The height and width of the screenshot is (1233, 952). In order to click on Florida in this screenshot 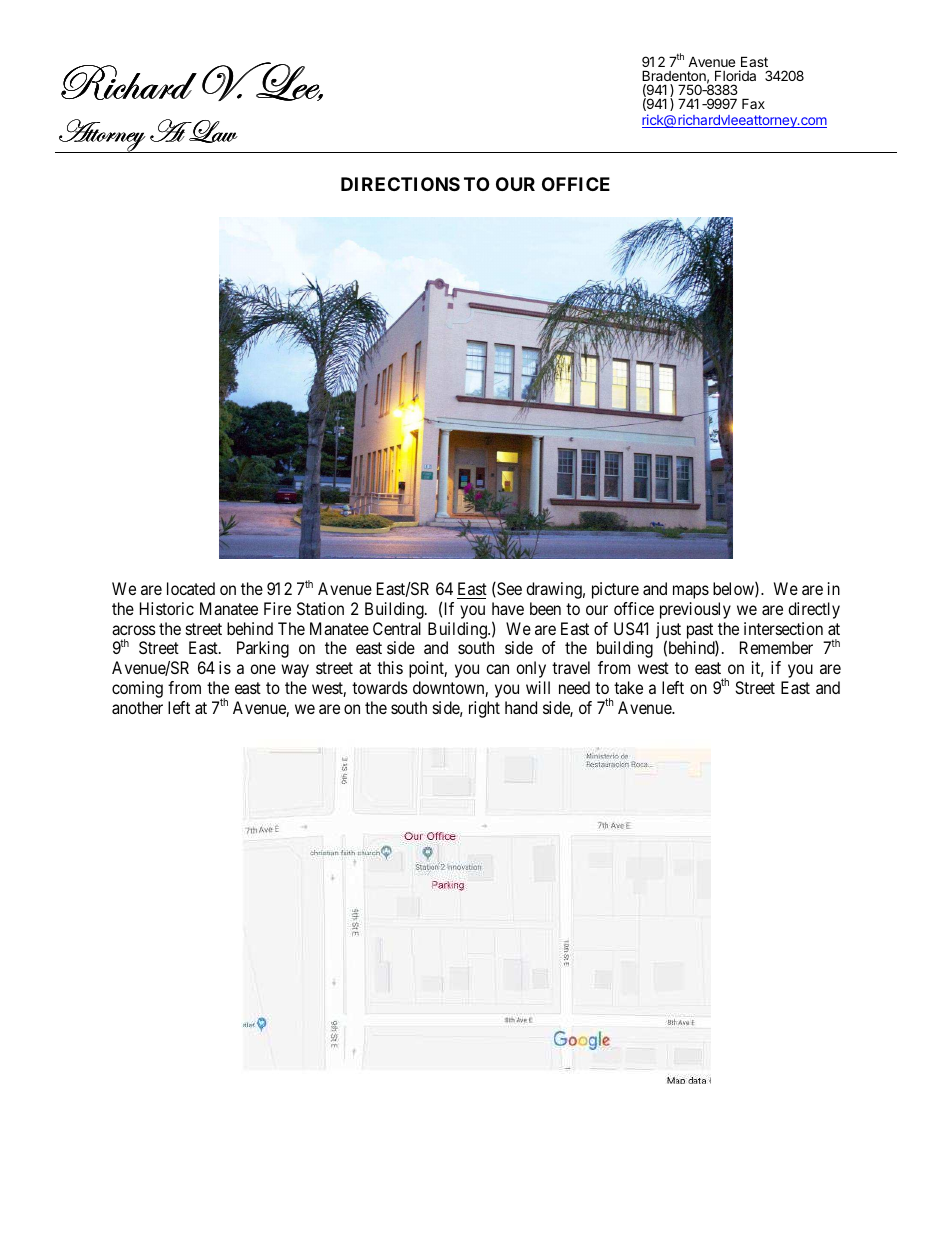, I will do `click(735, 75)`.
